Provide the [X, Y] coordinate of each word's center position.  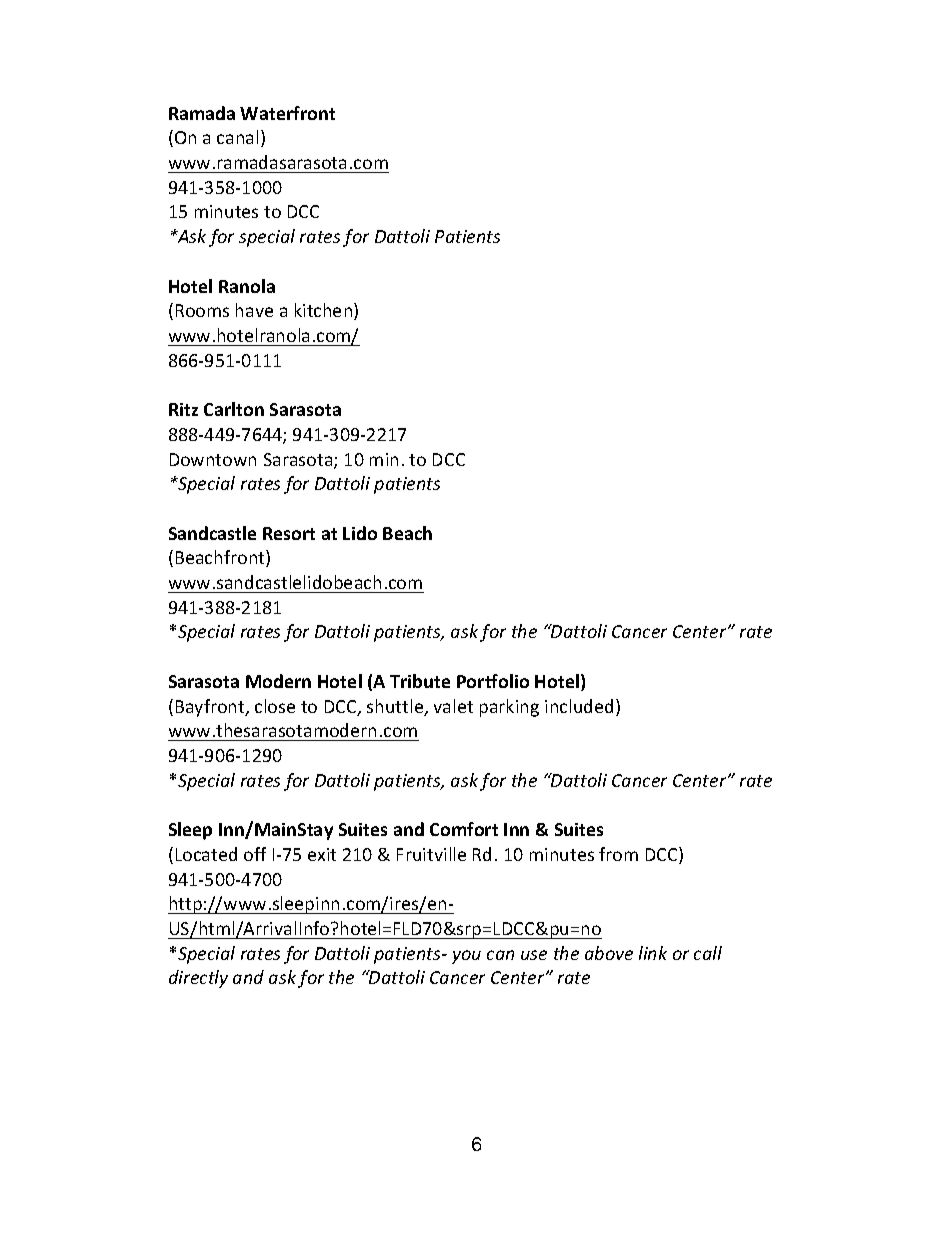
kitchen [325, 311]
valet [453, 706]
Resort [289, 533]
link [653, 953]
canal [237, 137]
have [254, 310]
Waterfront [287, 113]
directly [198, 979]
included [579, 706]
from [618, 854]
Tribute [420, 681]
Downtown [213, 459]
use [534, 955]
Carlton [234, 409]
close [275, 706]
